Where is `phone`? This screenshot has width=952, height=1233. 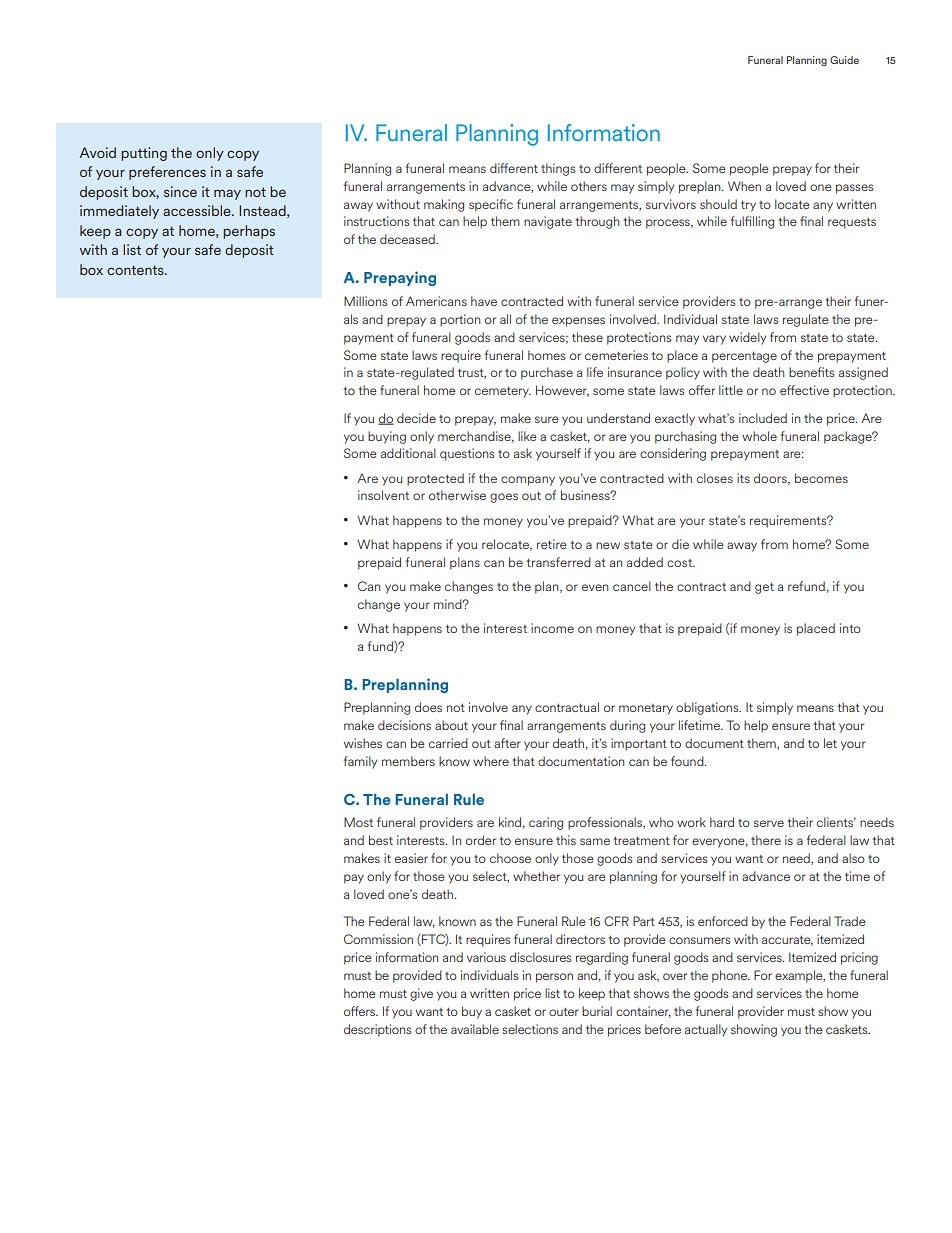
phone is located at coordinates (730, 976).
